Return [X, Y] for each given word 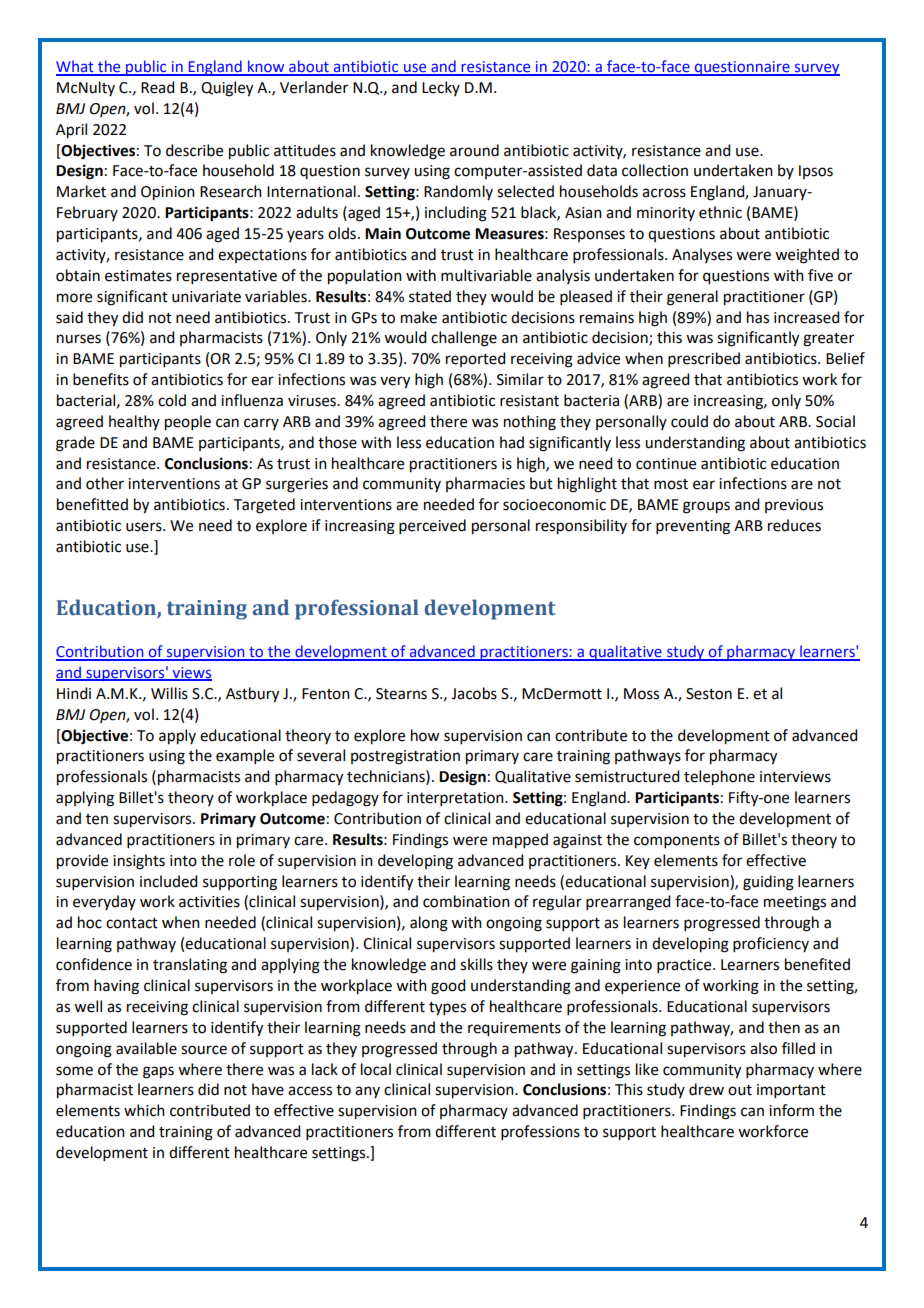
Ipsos [816, 172]
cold [172, 400]
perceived [432, 526]
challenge [464, 339]
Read [157, 87]
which [144, 1110]
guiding [768, 883]
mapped [520, 841]
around [474, 150]
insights [139, 862]
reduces [794, 525]
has [758, 317]
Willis [169, 693]
